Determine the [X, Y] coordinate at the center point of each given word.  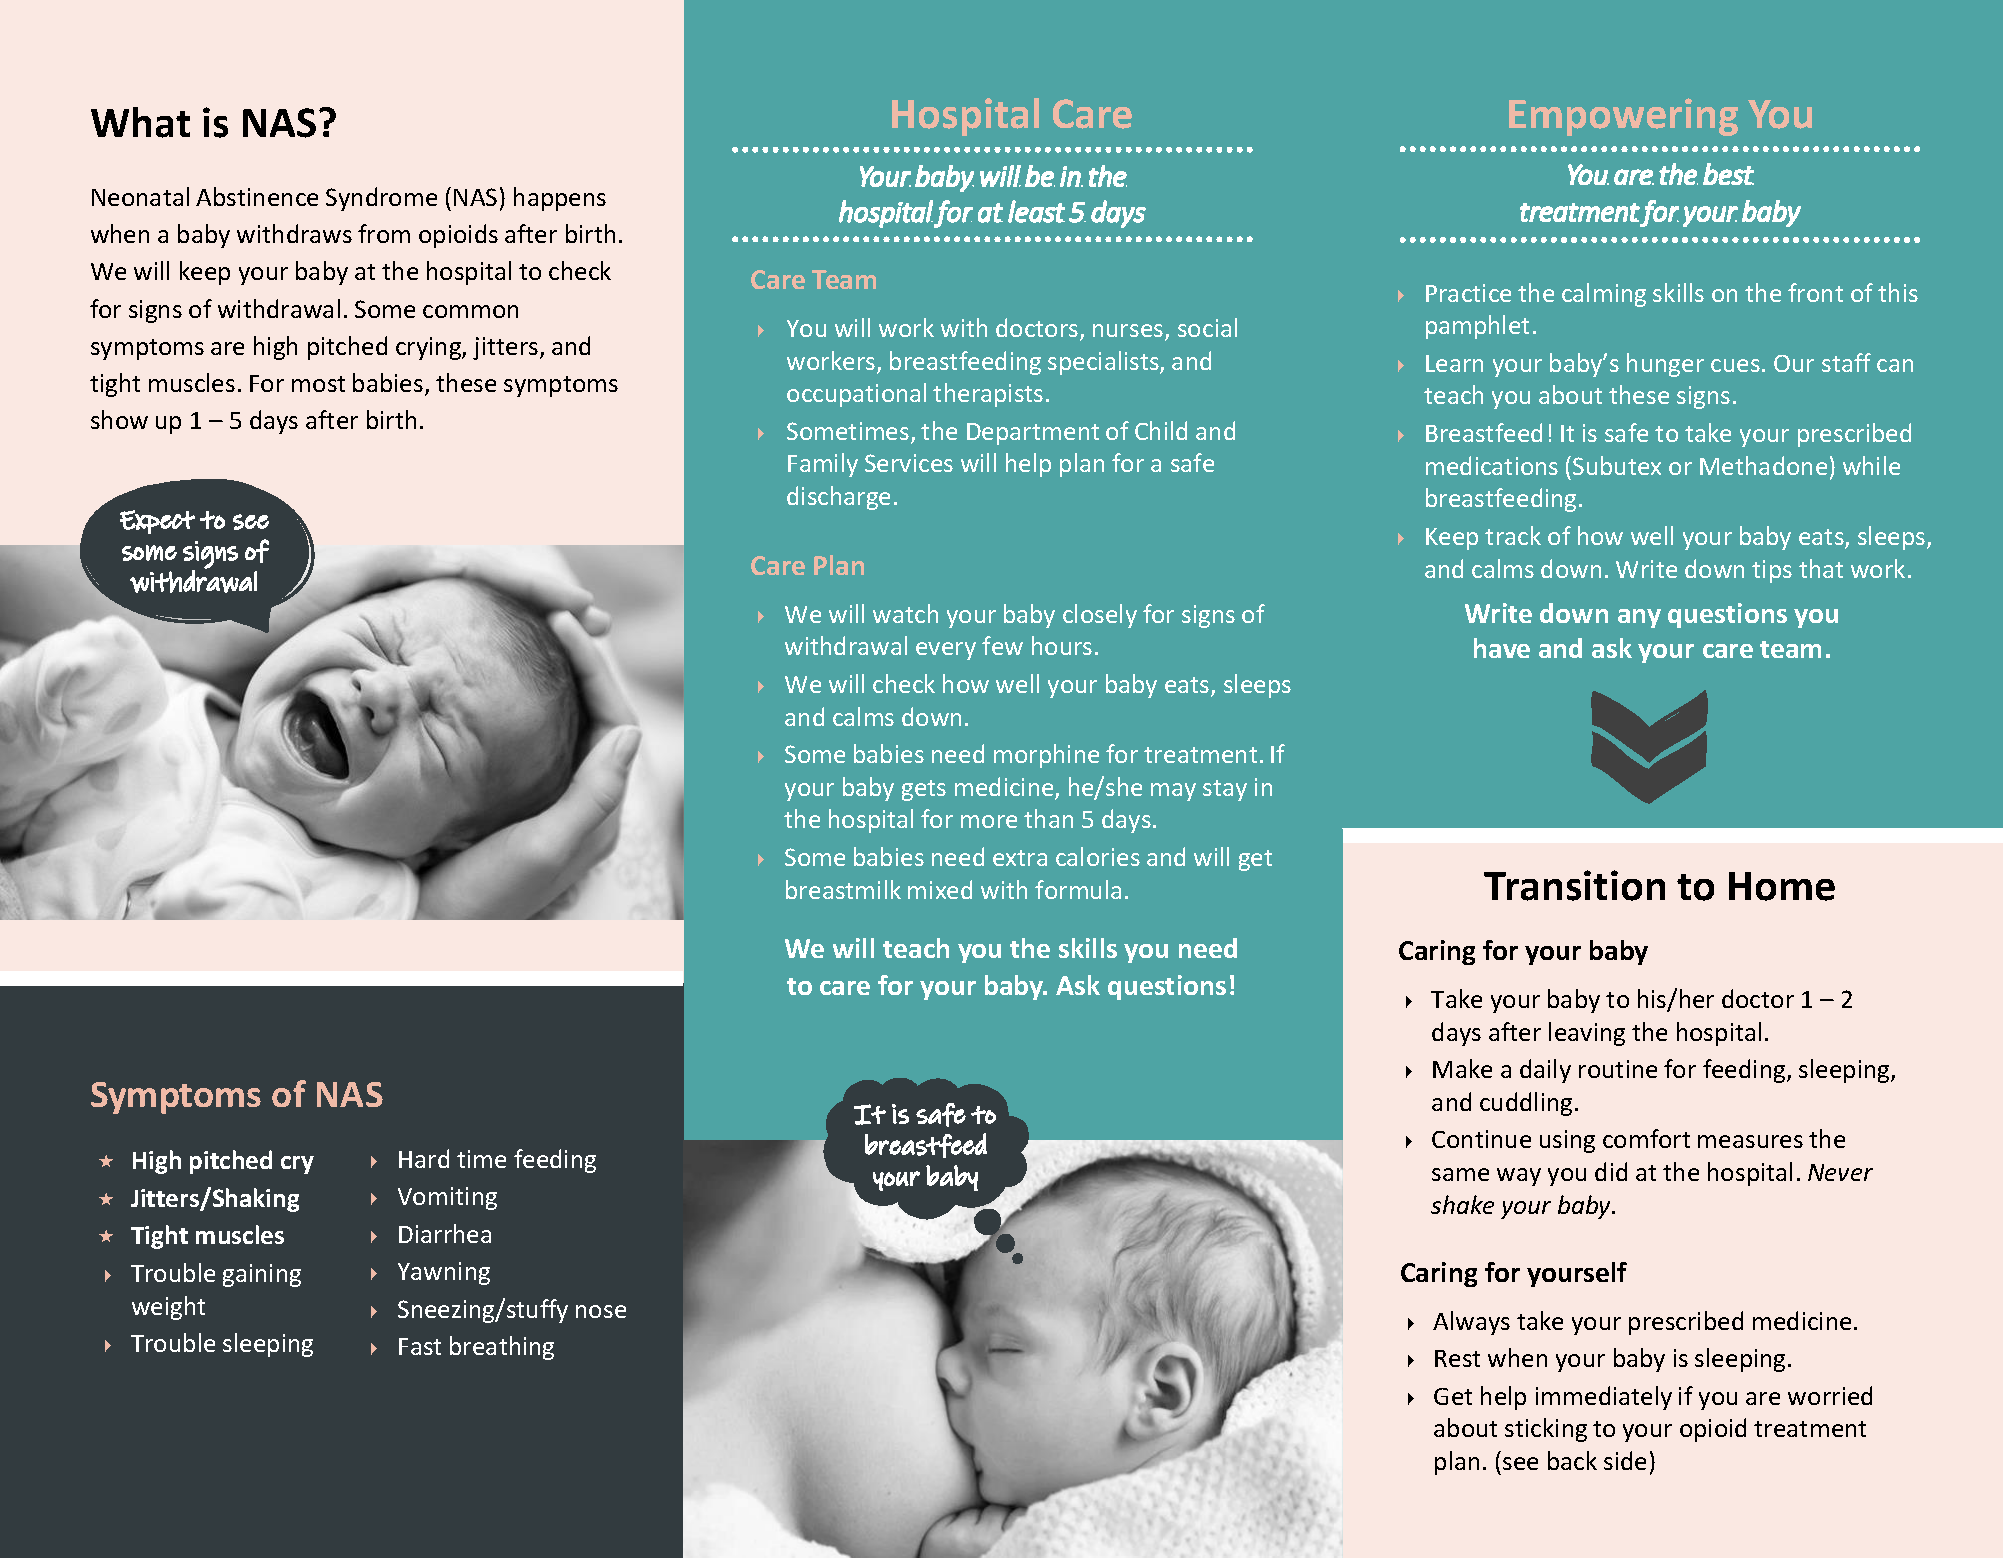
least [1036, 211]
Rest [1457, 1358]
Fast [420, 1346]
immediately [1604, 1398]
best [1728, 174]
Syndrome [381, 199]
